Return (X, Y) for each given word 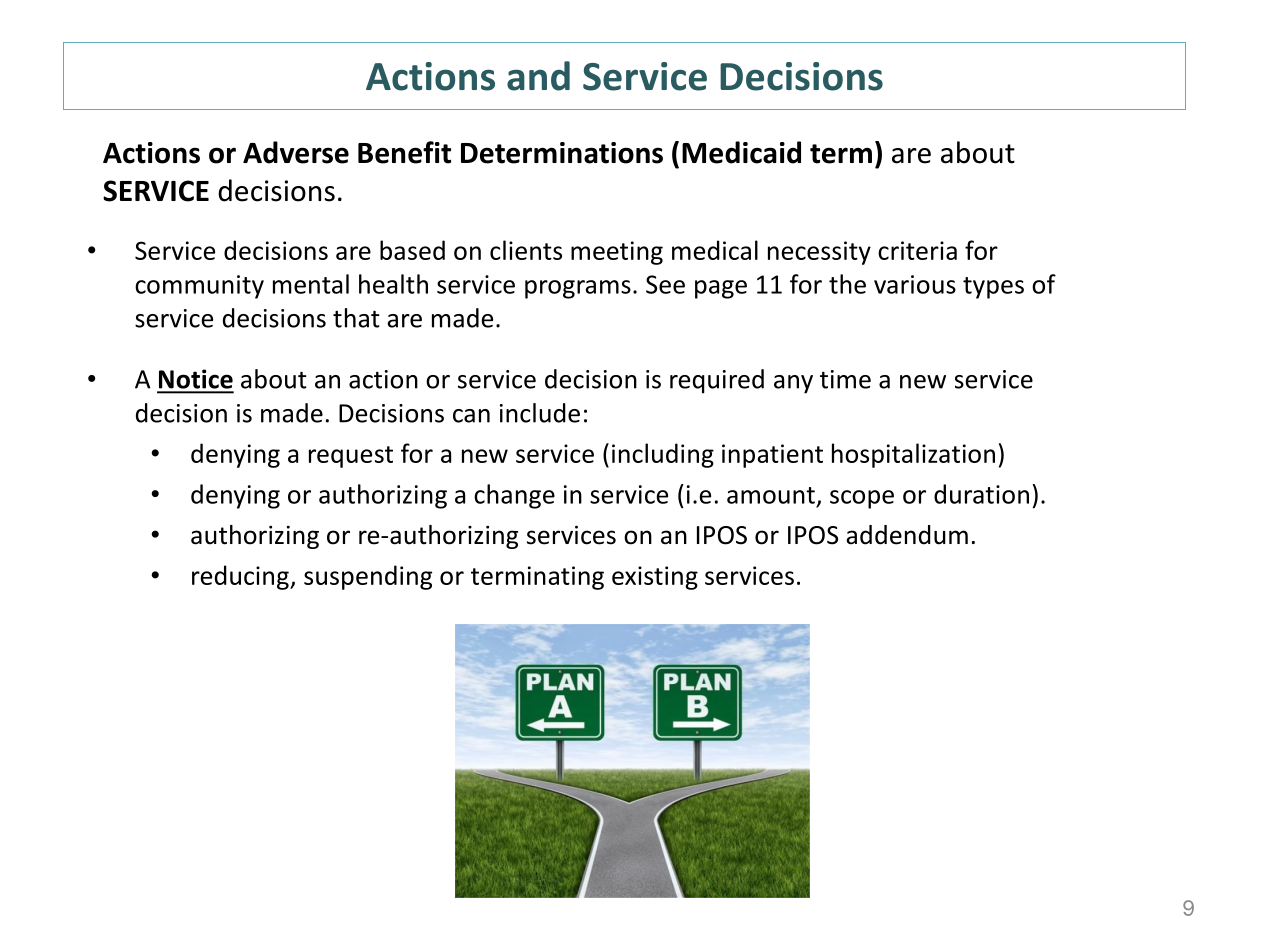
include (540, 413)
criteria (917, 250)
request (351, 457)
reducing (241, 577)
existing (655, 578)
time (845, 379)
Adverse (296, 152)
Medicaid (741, 152)
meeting (617, 253)
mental (311, 284)
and (538, 76)
